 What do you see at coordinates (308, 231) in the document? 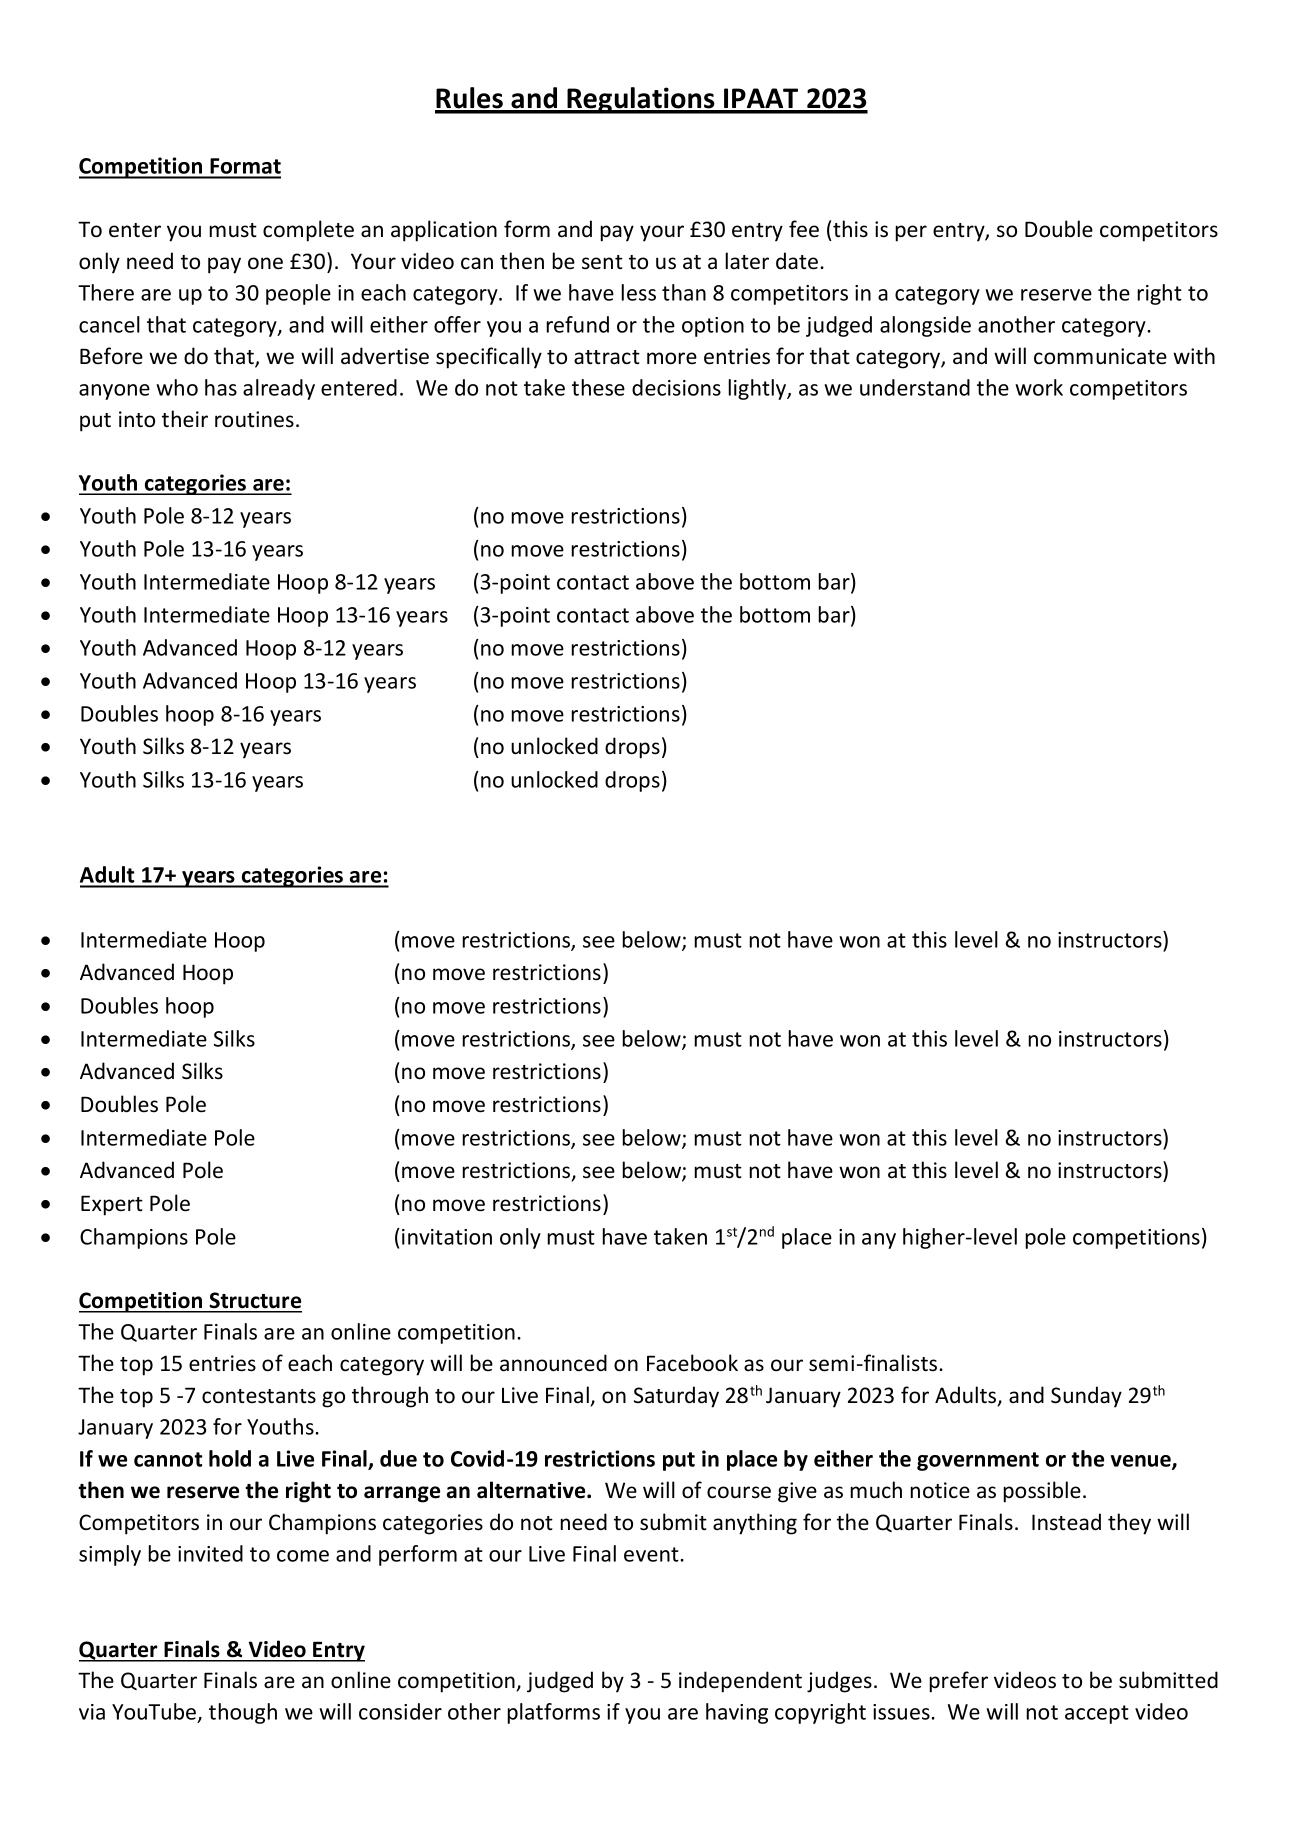
I see `complete` at bounding box center [308, 231].
